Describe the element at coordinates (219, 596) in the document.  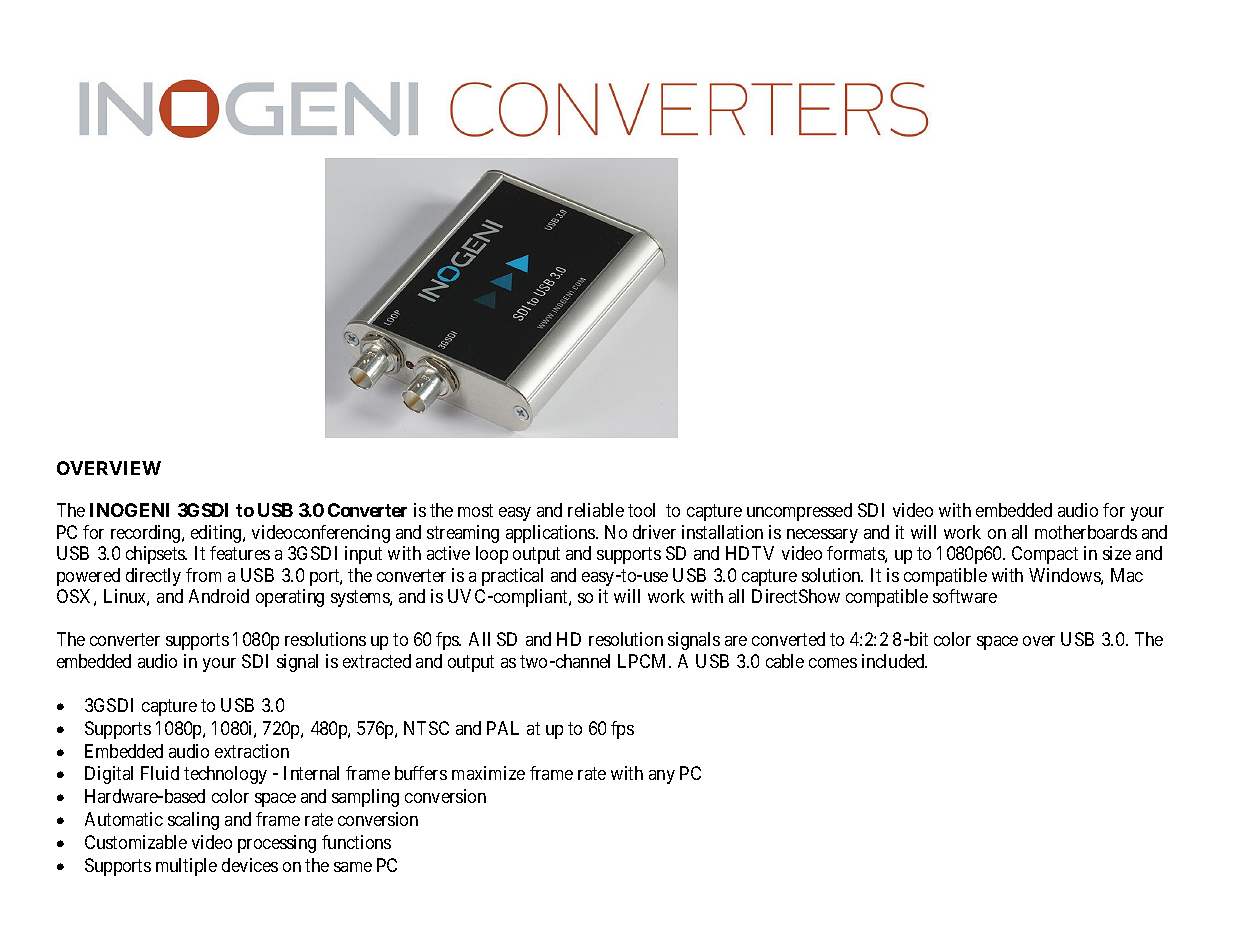
I see `Android` at that location.
